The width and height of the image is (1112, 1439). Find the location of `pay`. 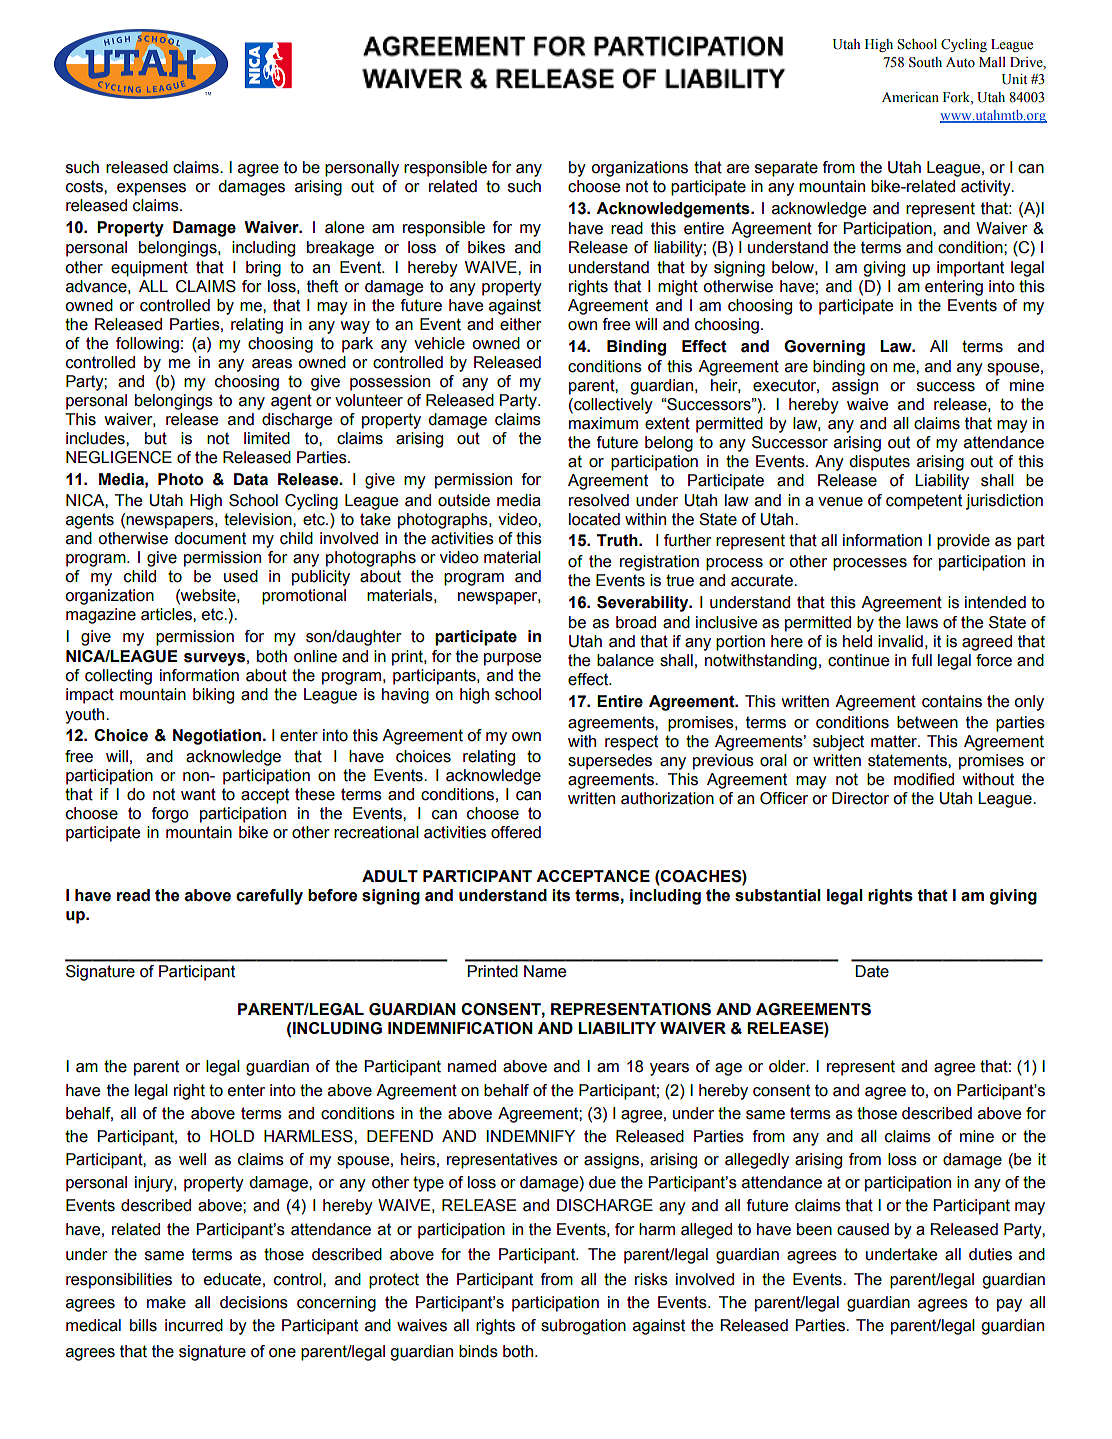

pay is located at coordinates (1009, 1305).
